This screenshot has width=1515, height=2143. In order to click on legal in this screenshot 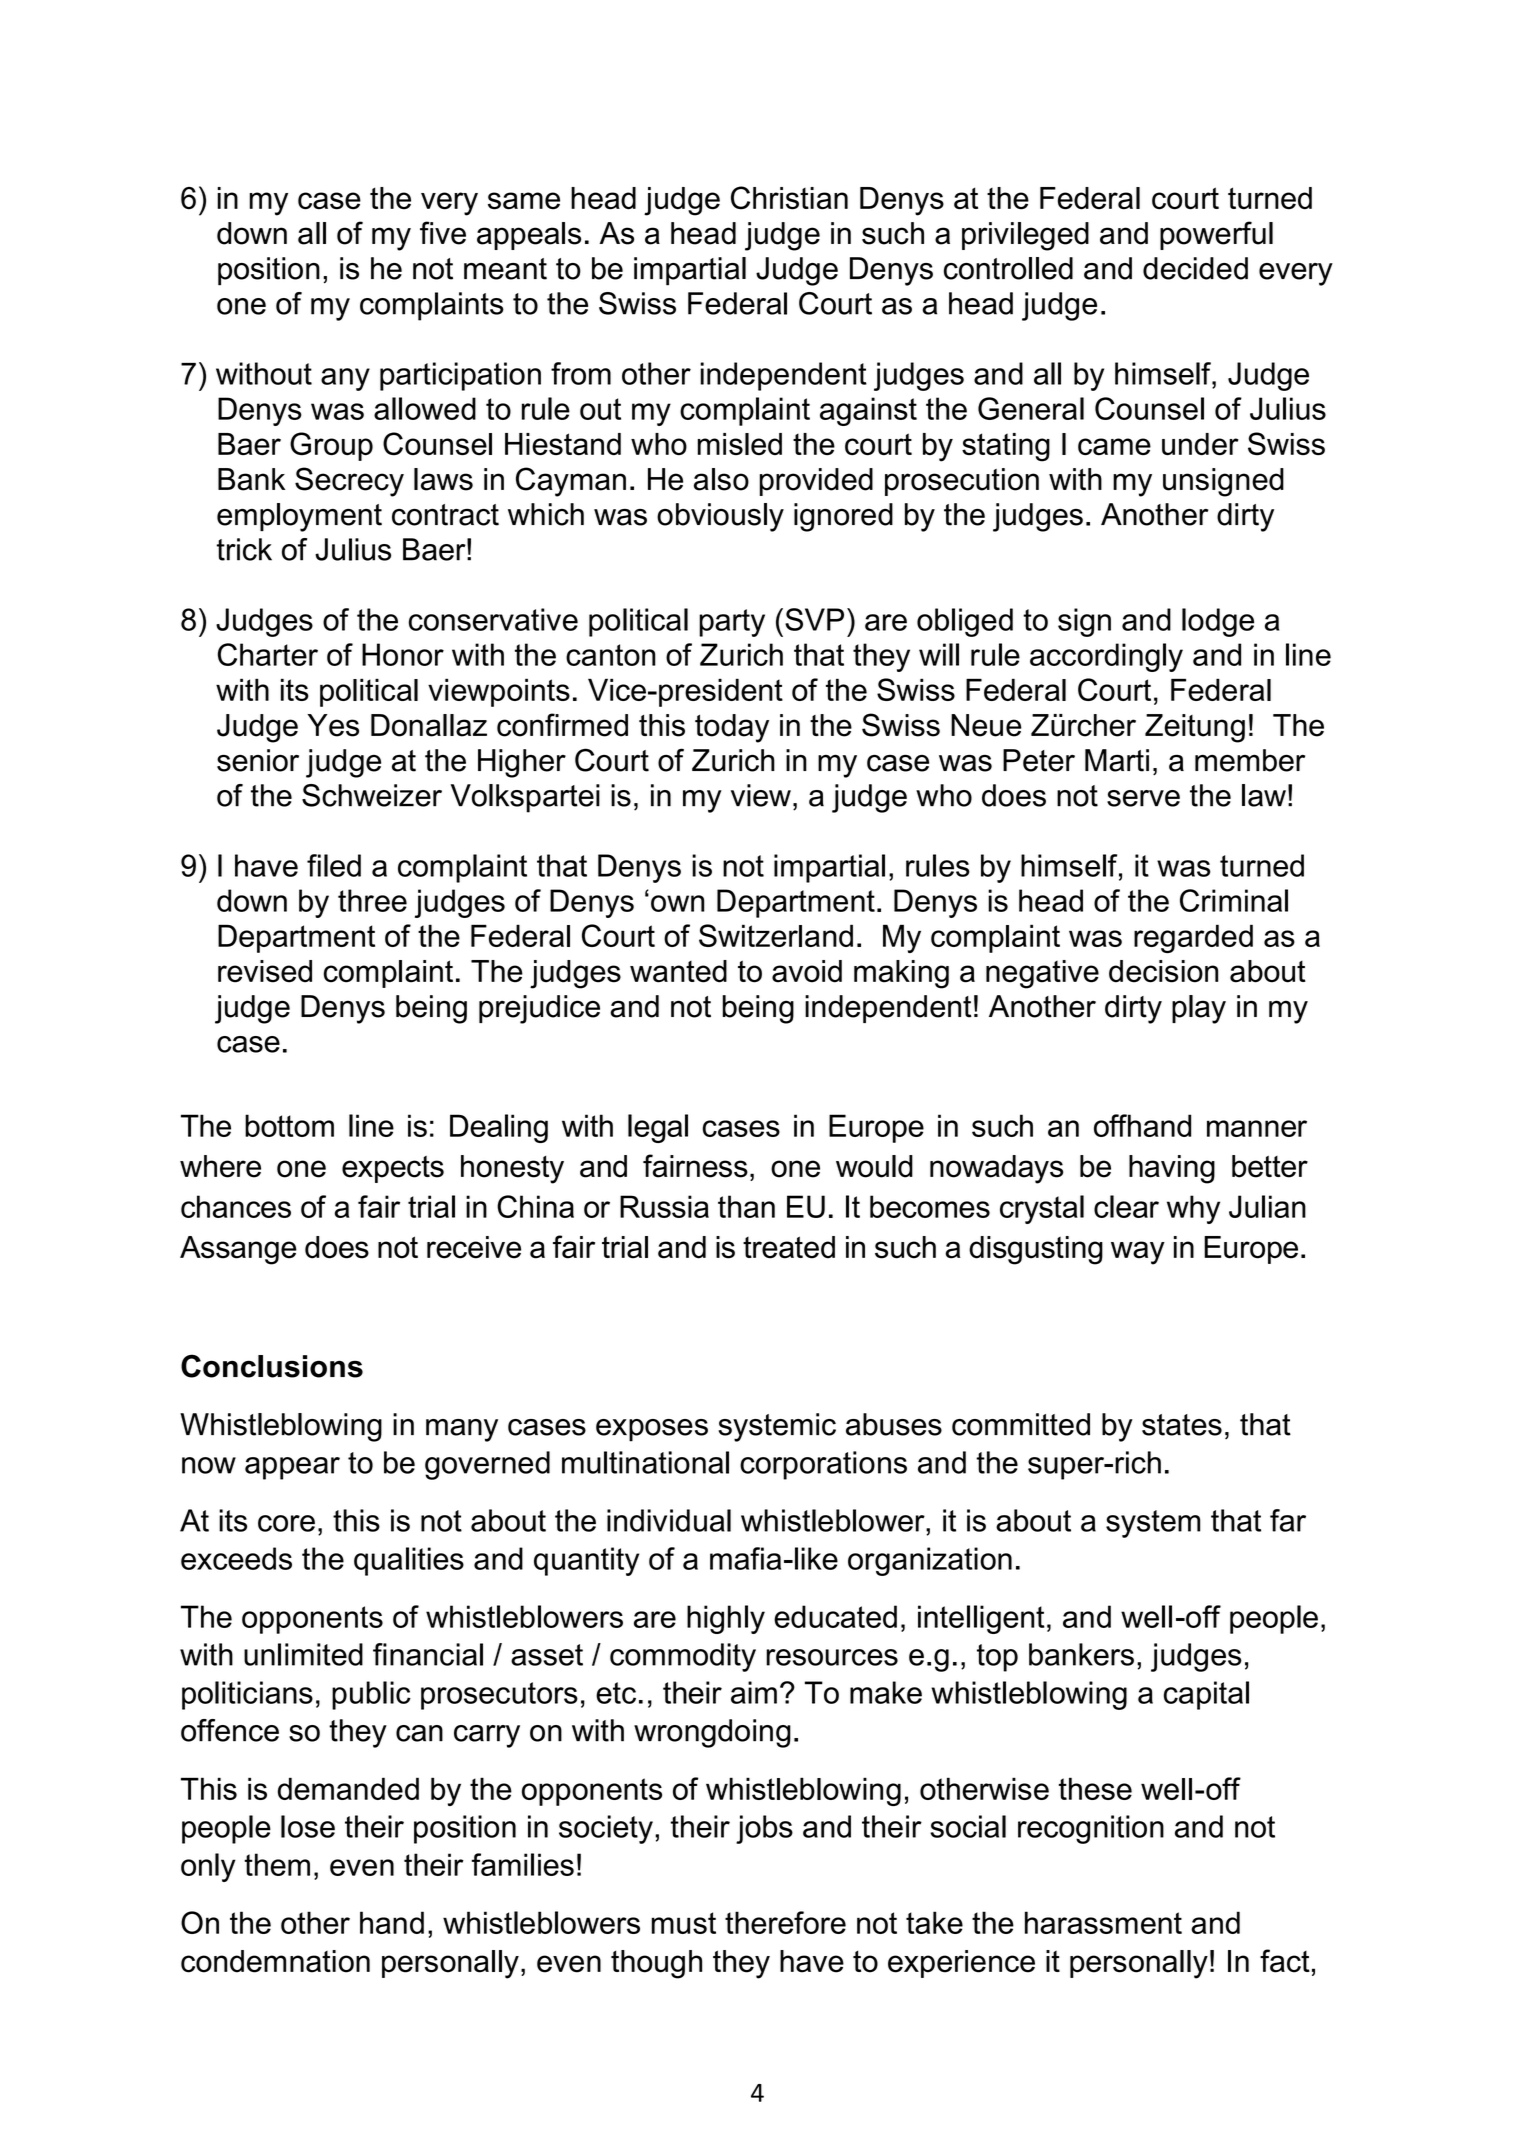, I will do `click(658, 1128)`.
